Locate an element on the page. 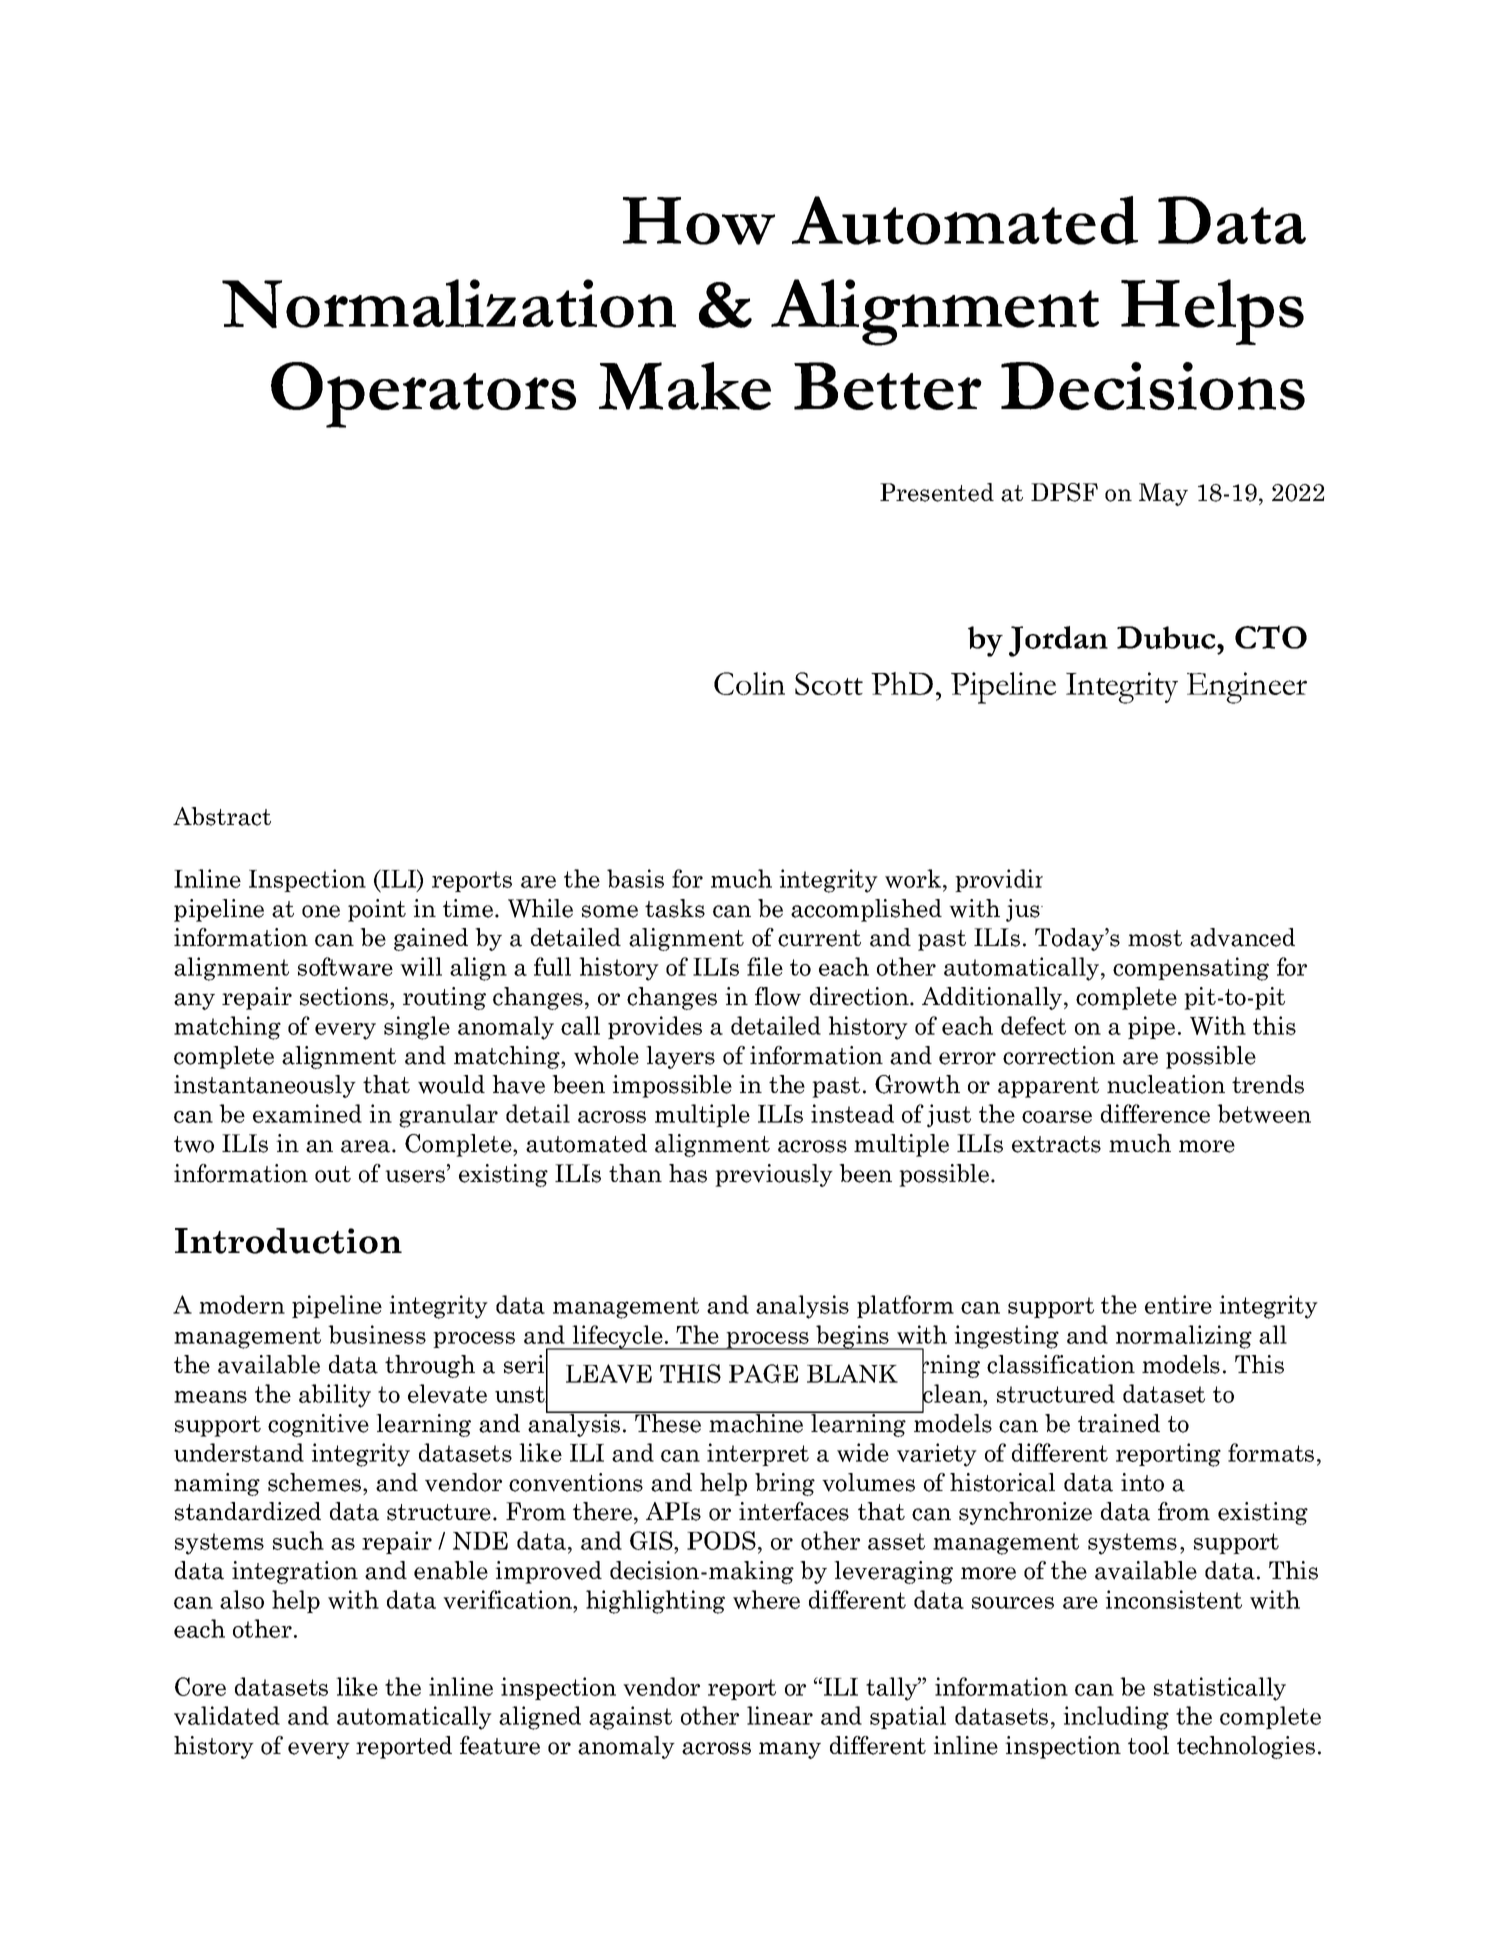 This page has width=1499, height=1940. How is located at coordinates (699, 221).
